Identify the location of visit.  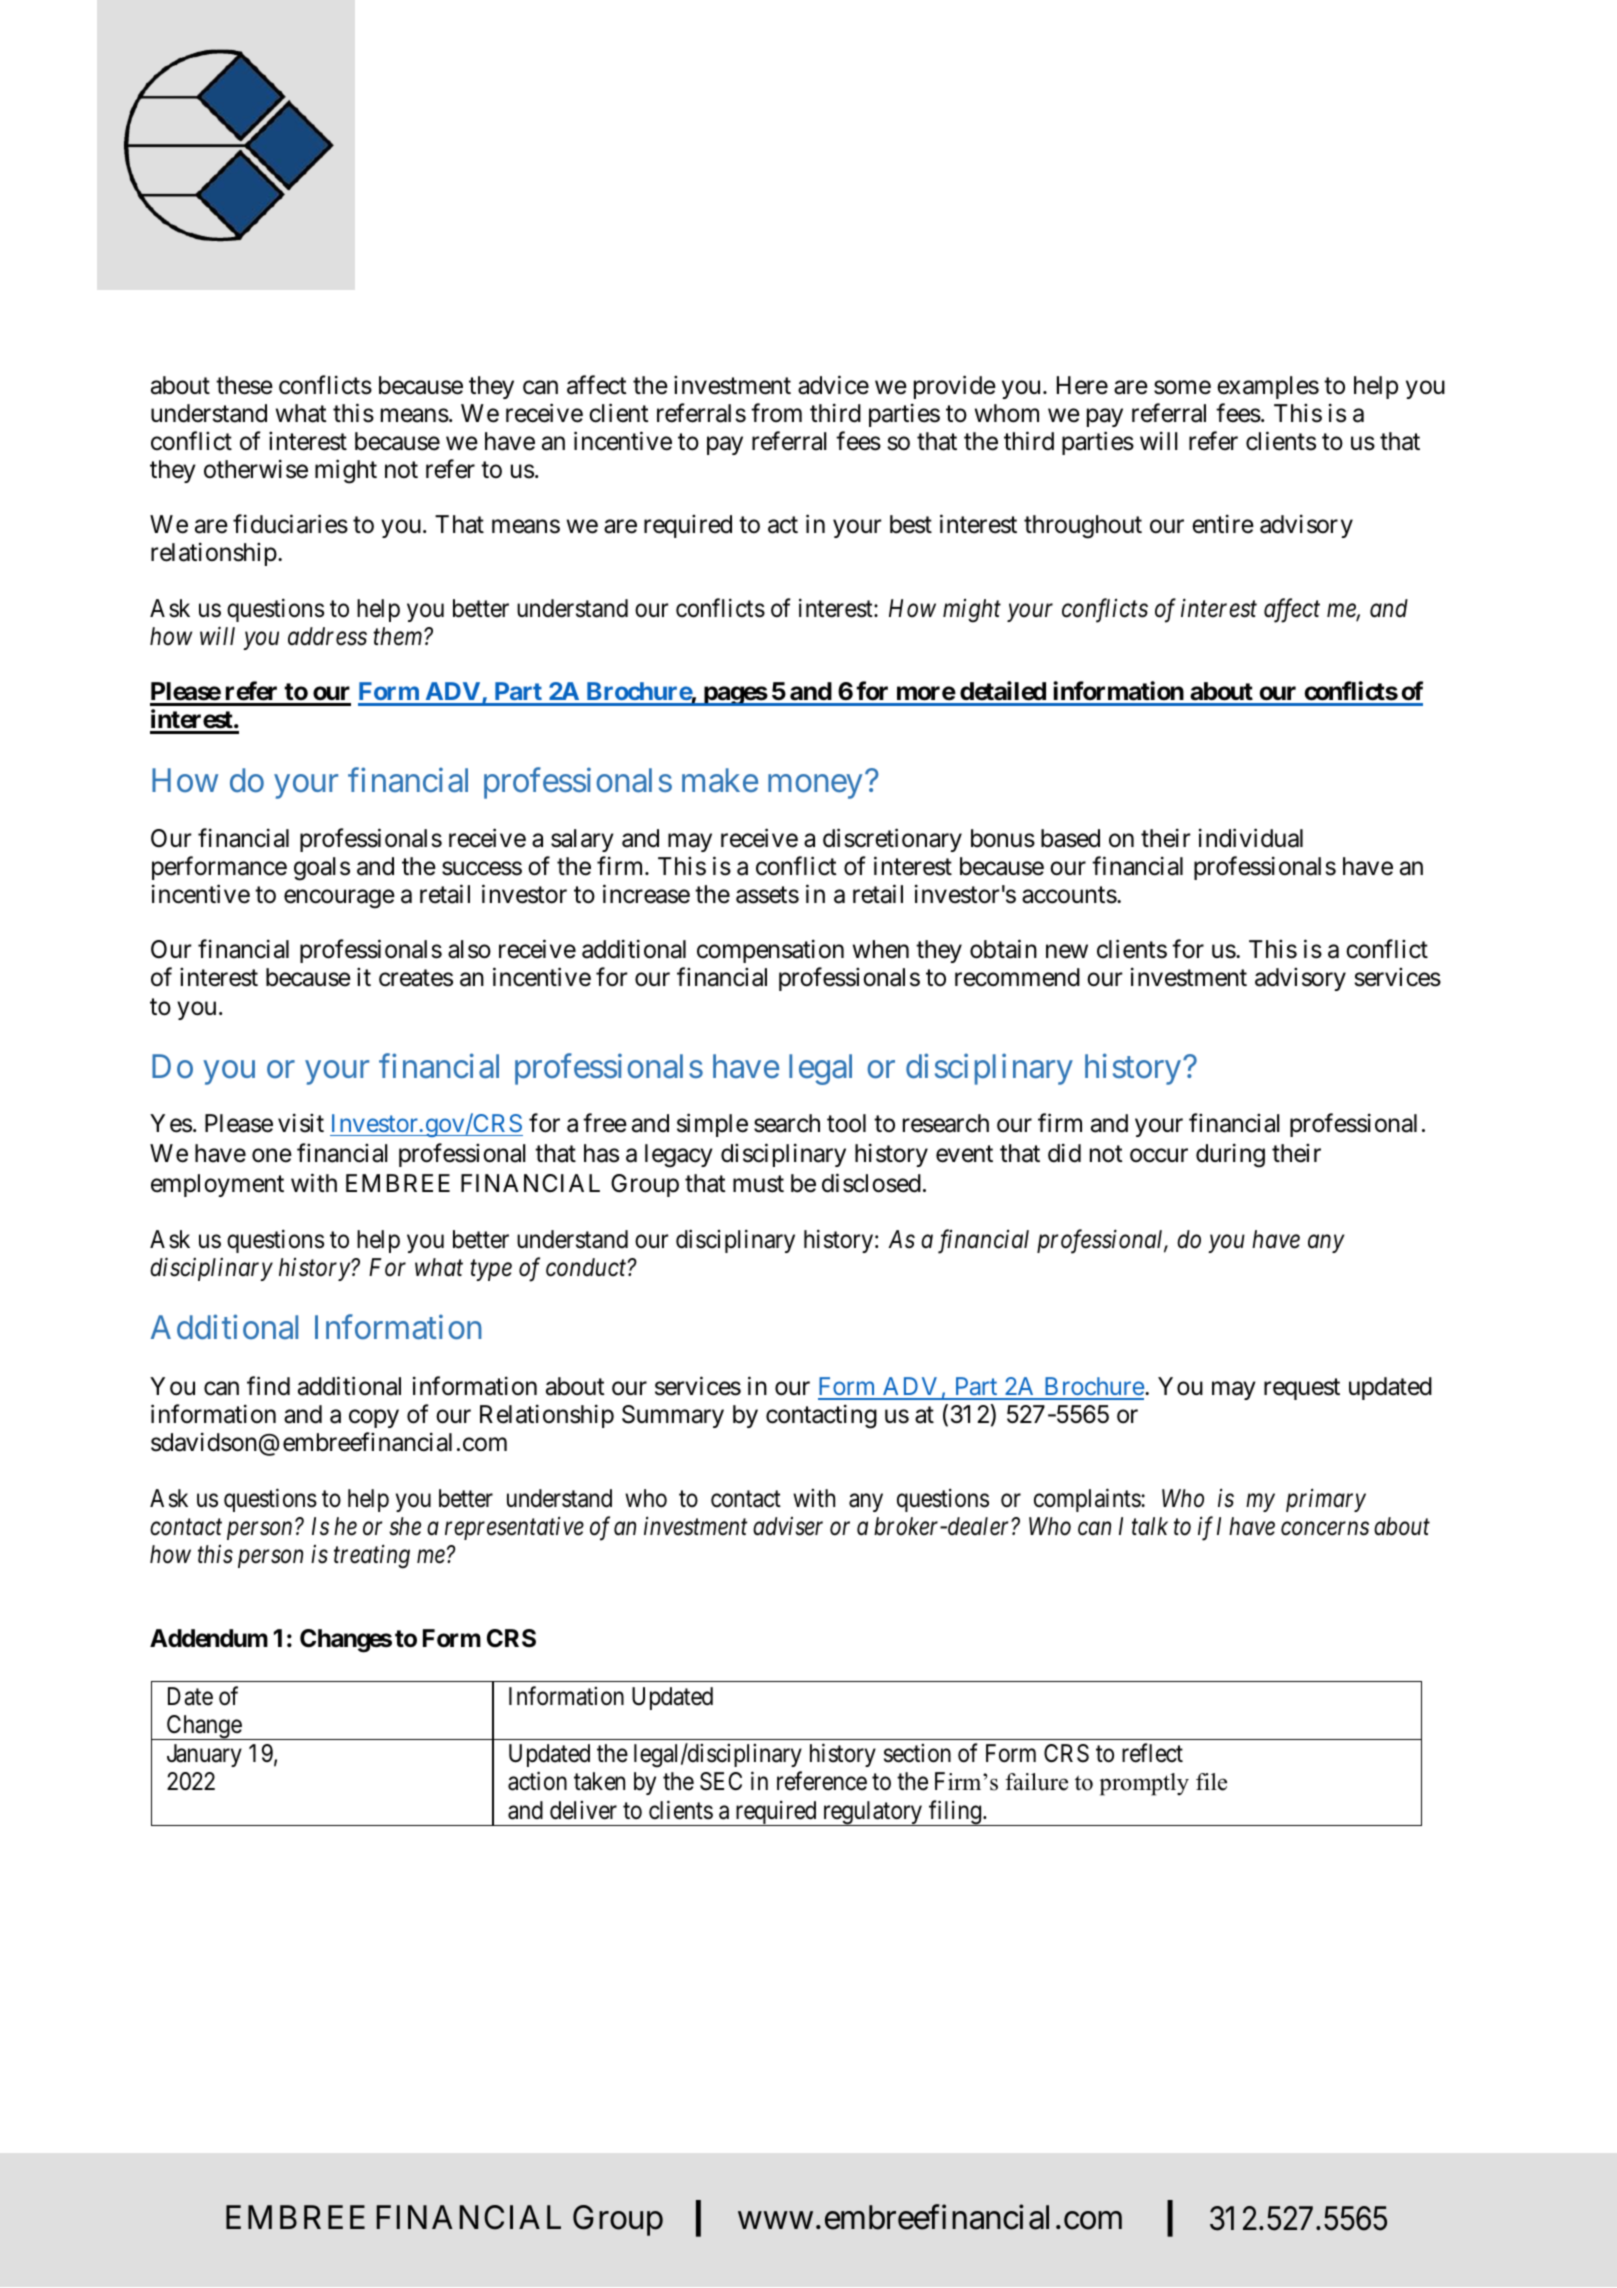
(301, 1123).
